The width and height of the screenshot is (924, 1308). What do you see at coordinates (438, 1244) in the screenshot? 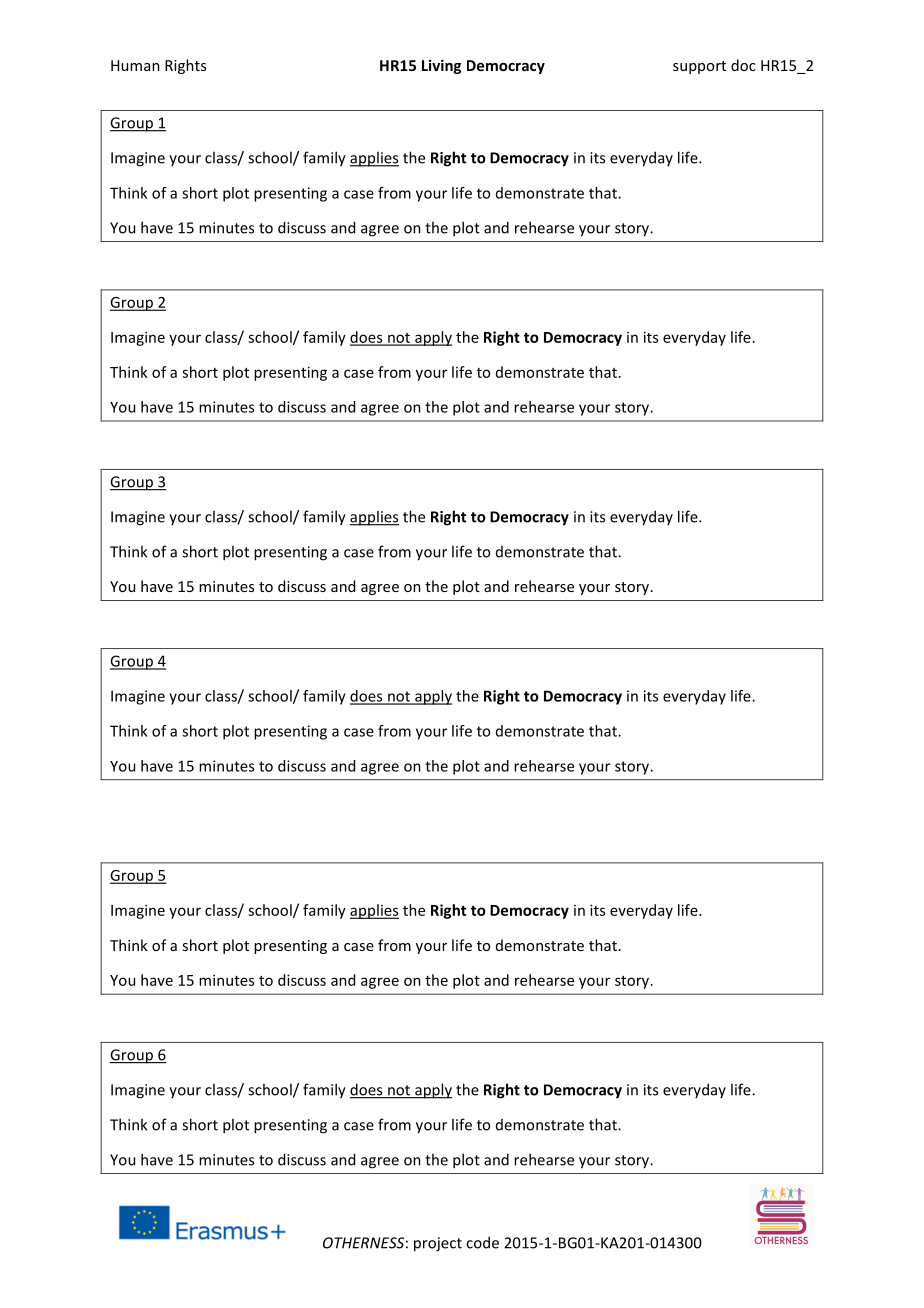
I see `project` at bounding box center [438, 1244].
